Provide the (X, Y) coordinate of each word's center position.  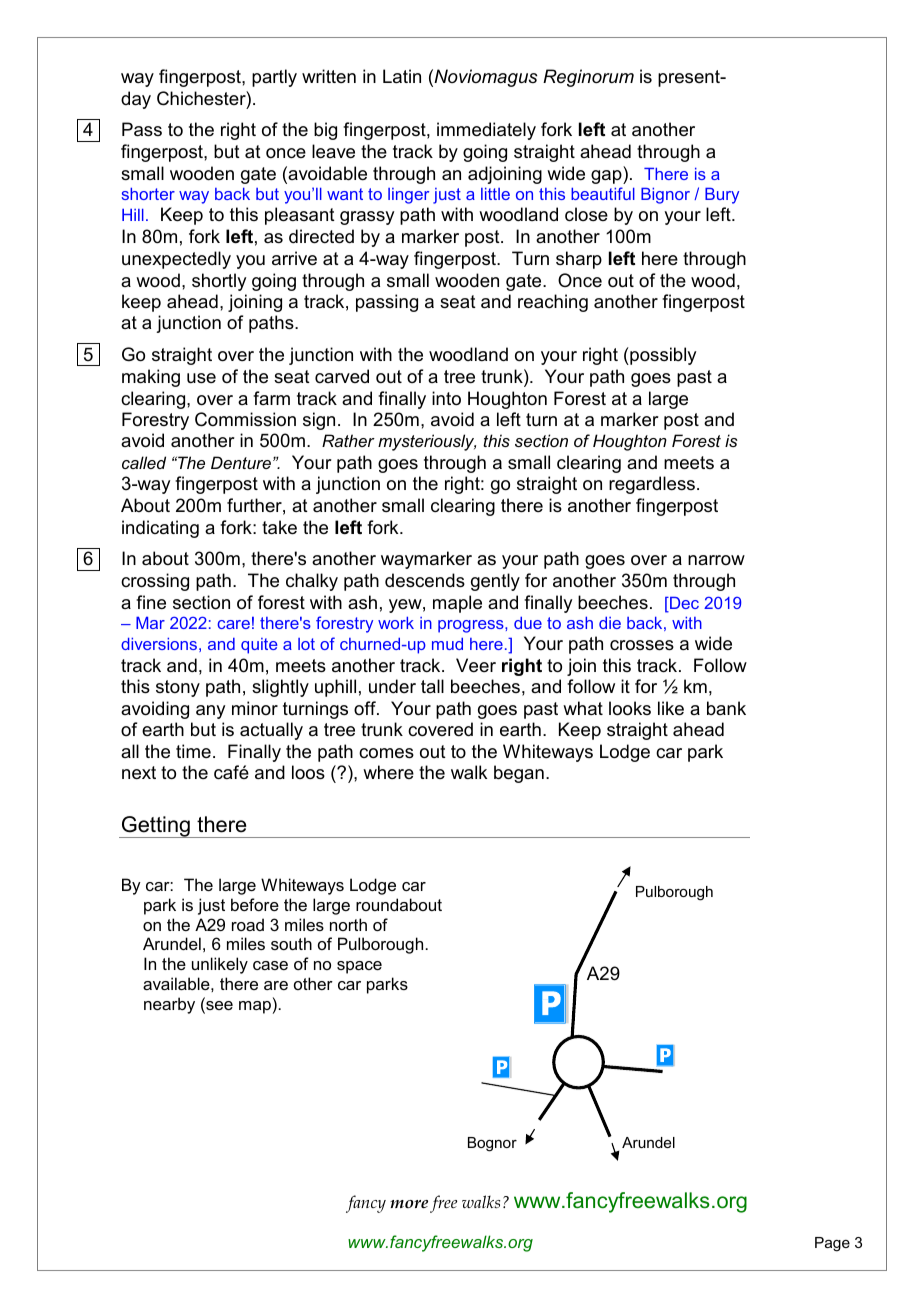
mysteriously (427, 442)
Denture (241, 462)
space (359, 967)
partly (274, 78)
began (519, 774)
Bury (722, 196)
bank (726, 708)
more (409, 1204)
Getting (156, 827)
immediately (486, 131)
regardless (652, 485)
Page (832, 1244)
